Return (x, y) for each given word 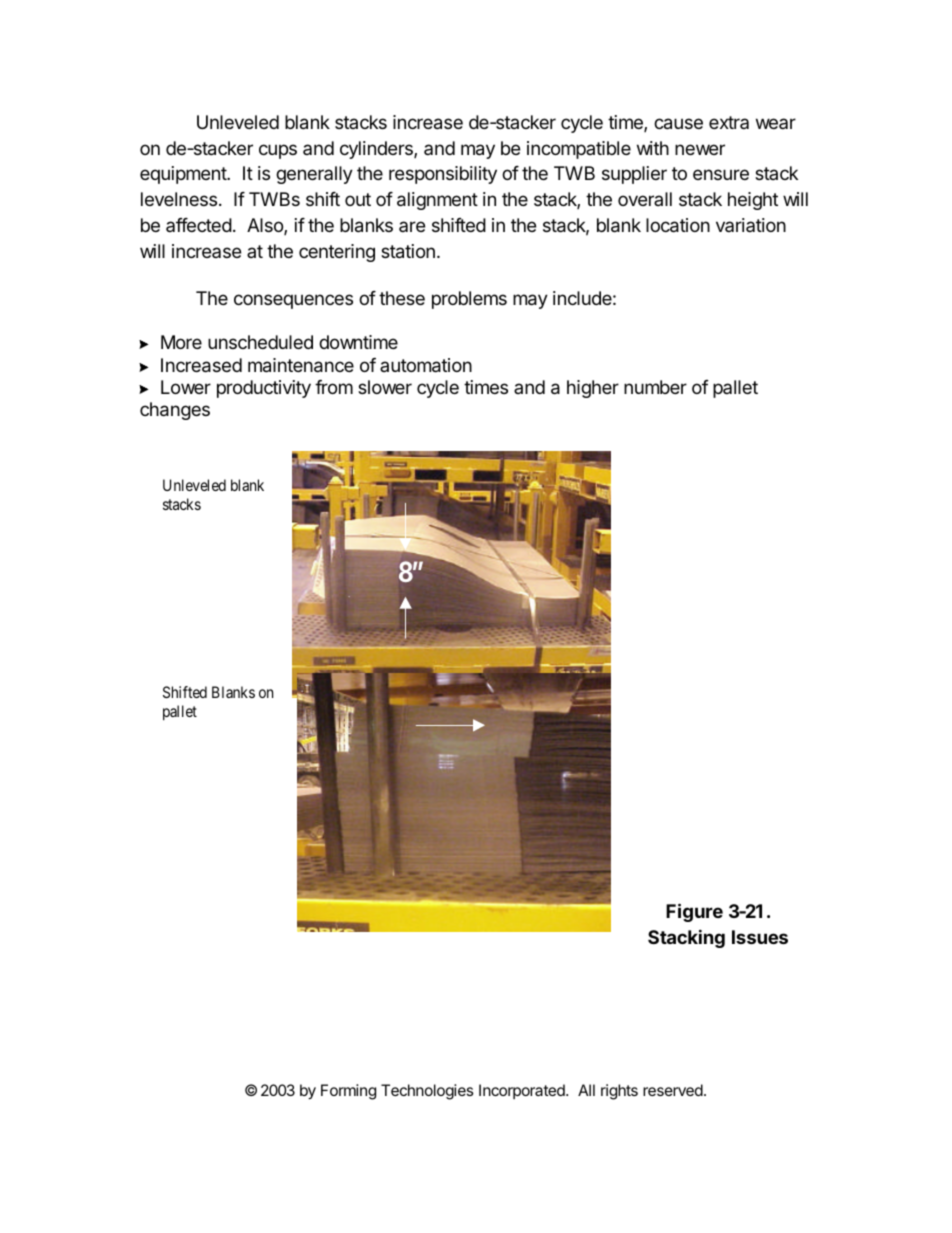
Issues (760, 937)
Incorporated (523, 1091)
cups (278, 151)
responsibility (443, 175)
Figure (694, 912)
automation (426, 365)
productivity (264, 389)
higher (593, 389)
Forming (348, 1092)
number (655, 387)
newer (700, 149)
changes (175, 411)
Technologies (427, 1092)
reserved (674, 1090)
